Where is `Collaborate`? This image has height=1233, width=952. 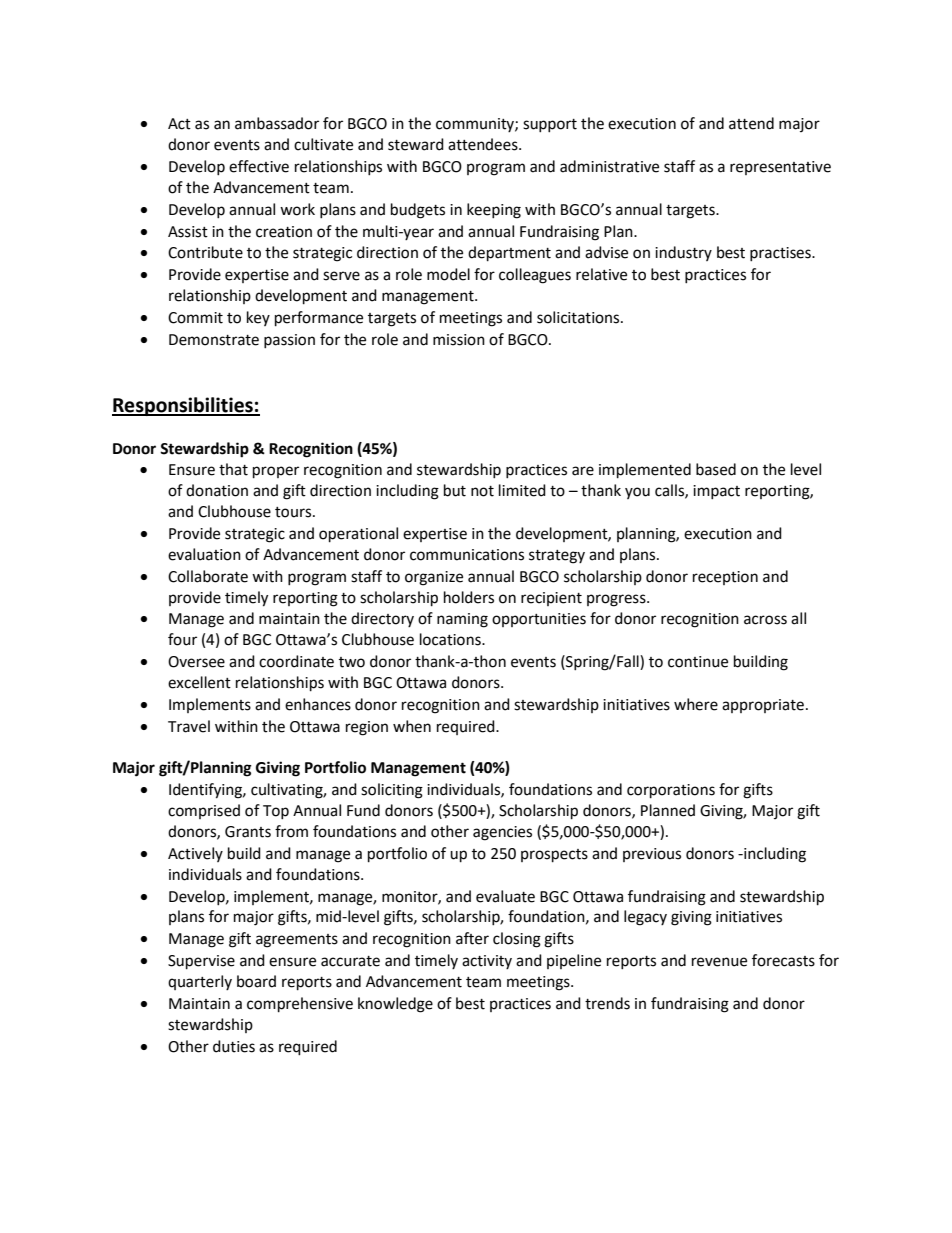 Collaborate is located at coordinates (208, 576).
